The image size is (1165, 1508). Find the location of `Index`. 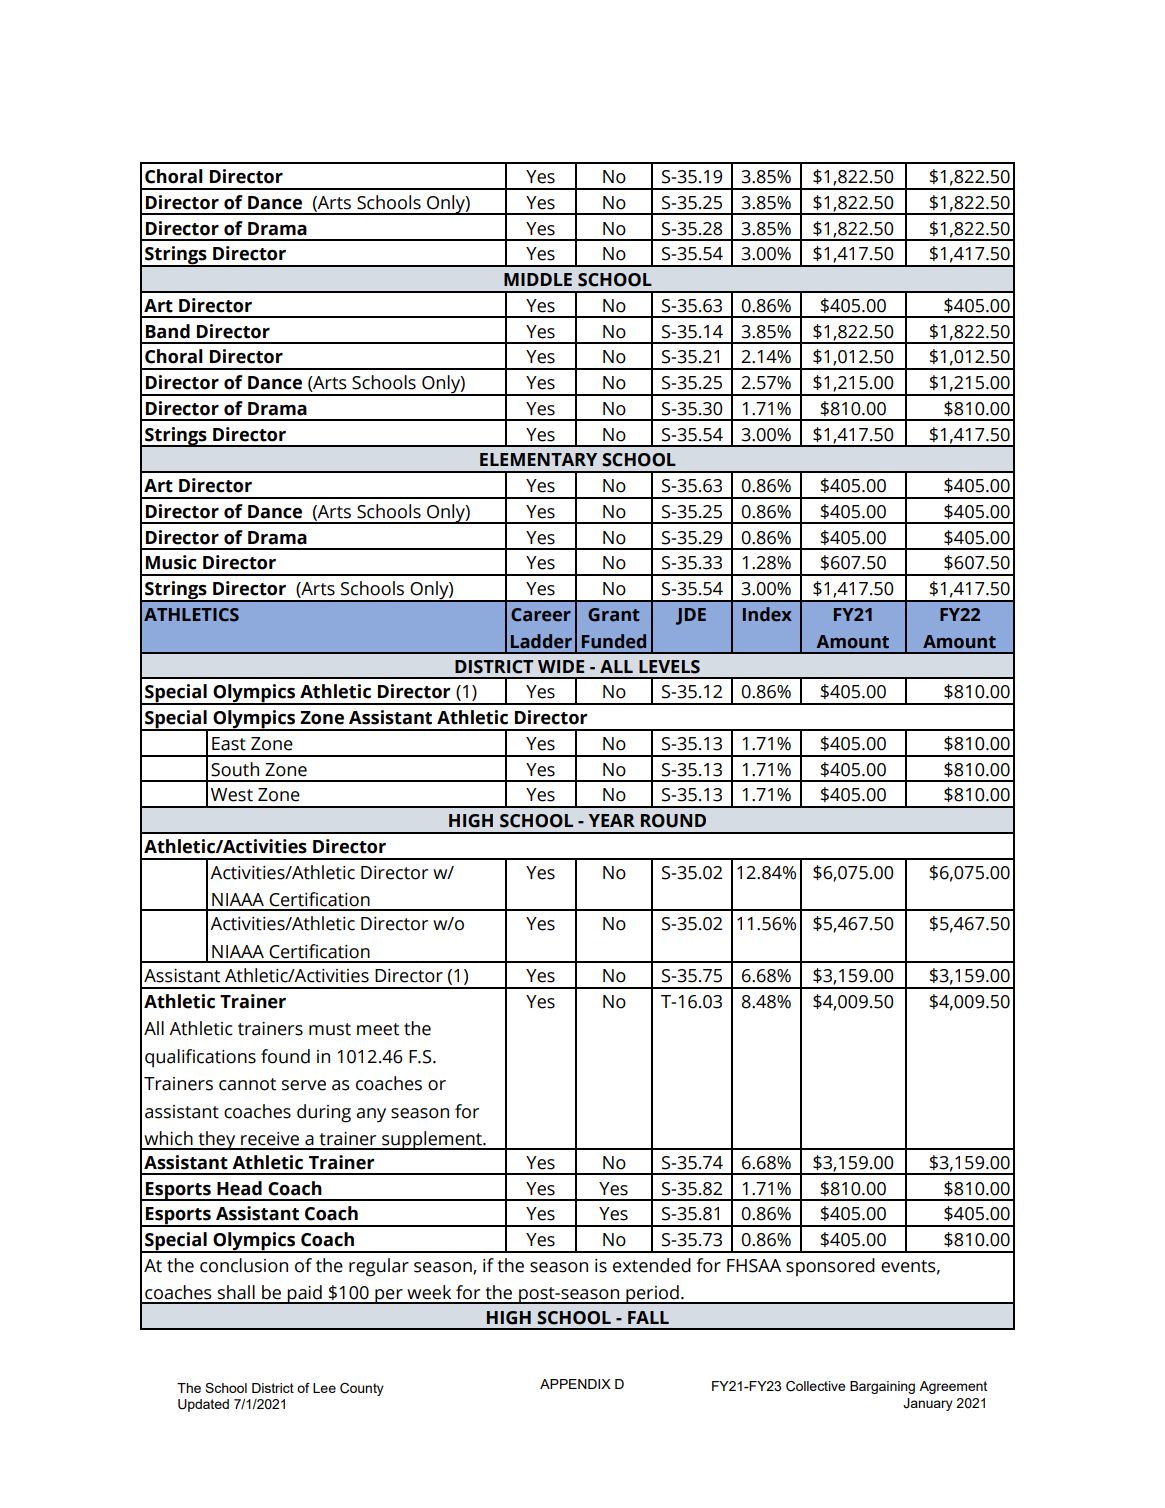

Index is located at coordinates (767, 614).
